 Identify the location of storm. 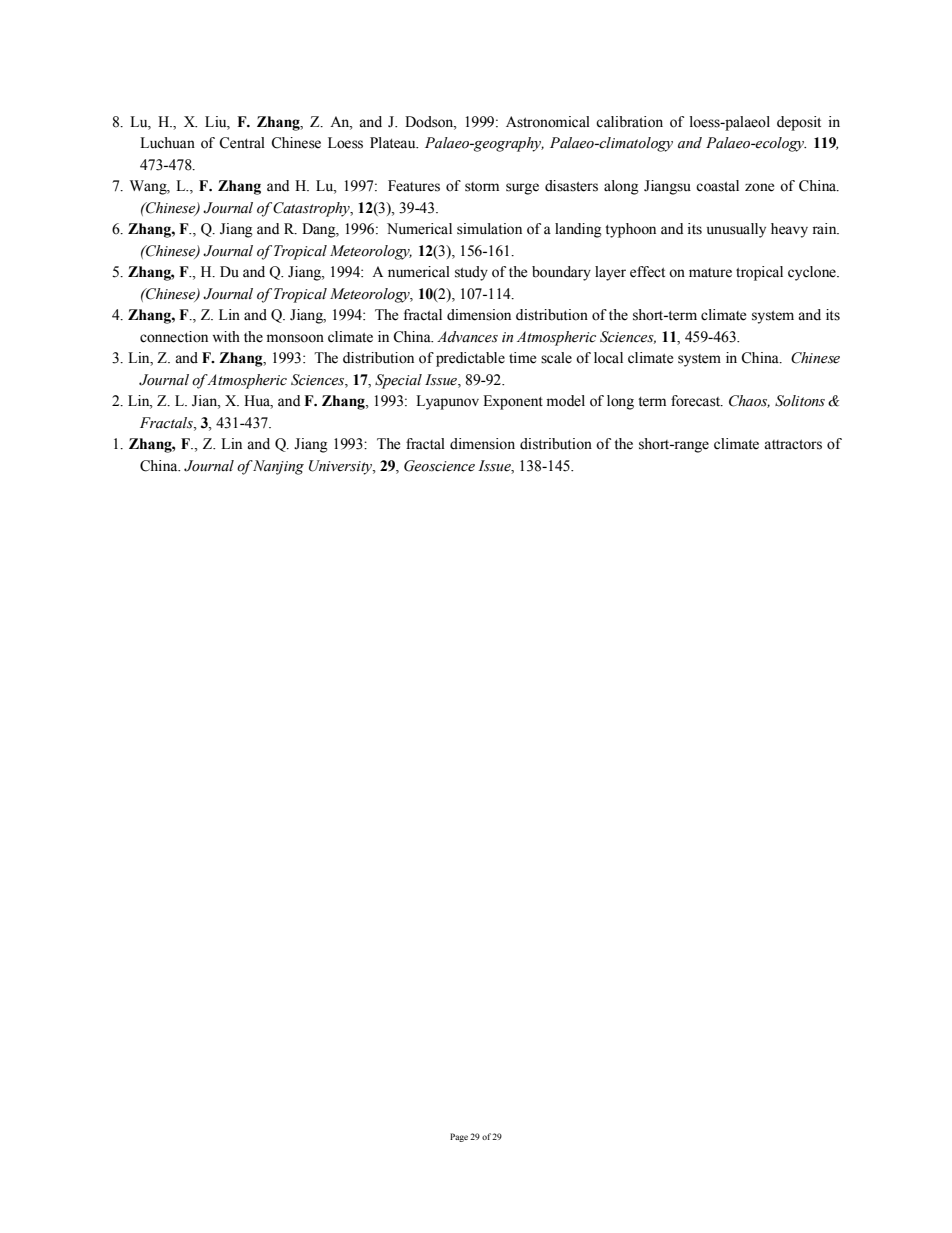
(482, 187).
